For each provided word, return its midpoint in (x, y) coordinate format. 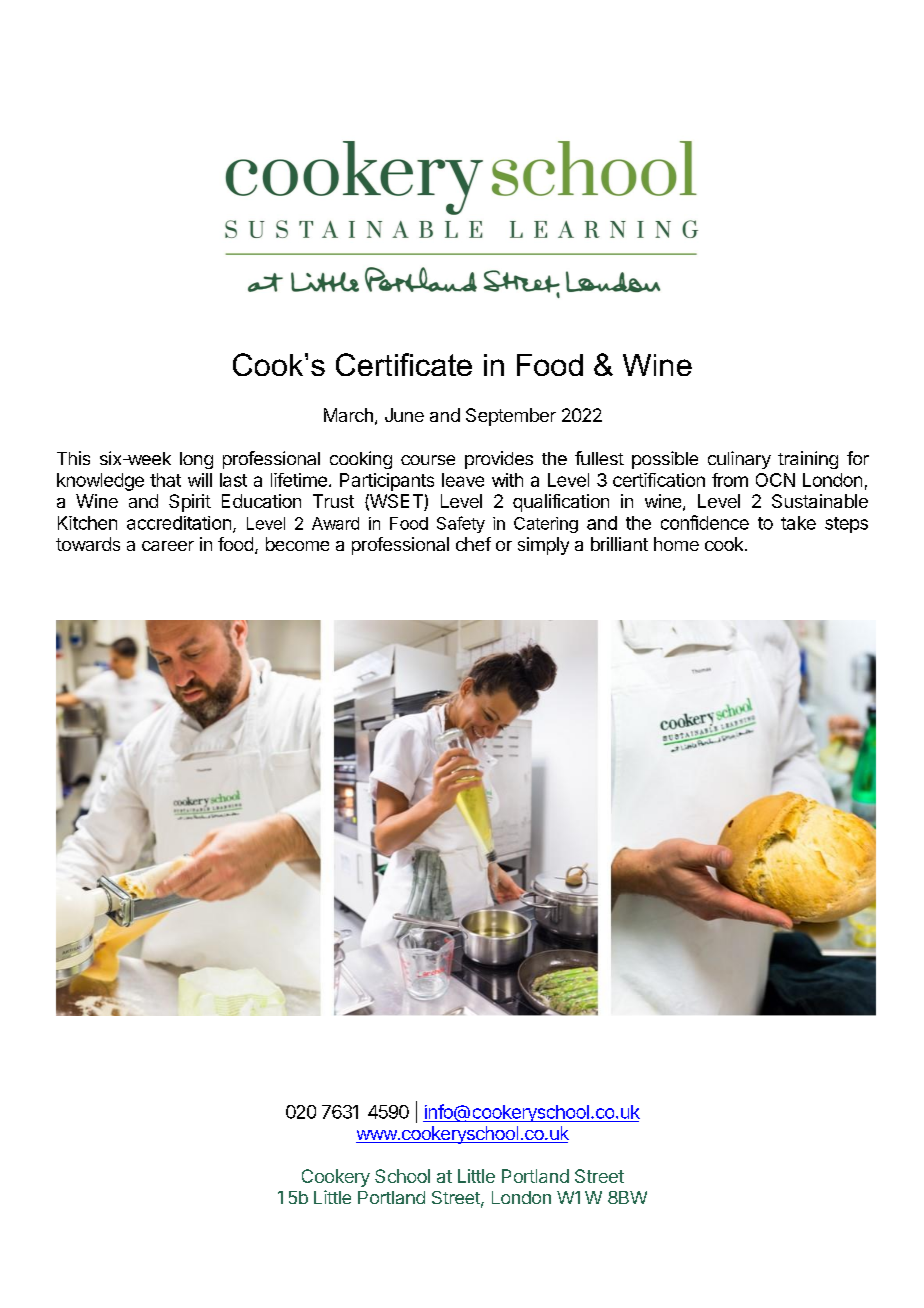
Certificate (404, 364)
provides (499, 460)
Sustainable (820, 501)
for (858, 458)
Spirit (190, 503)
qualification (561, 503)
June (404, 415)
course (428, 460)
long (196, 460)
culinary (739, 460)
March (348, 415)
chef (473, 544)
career (168, 546)
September (511, 417)
